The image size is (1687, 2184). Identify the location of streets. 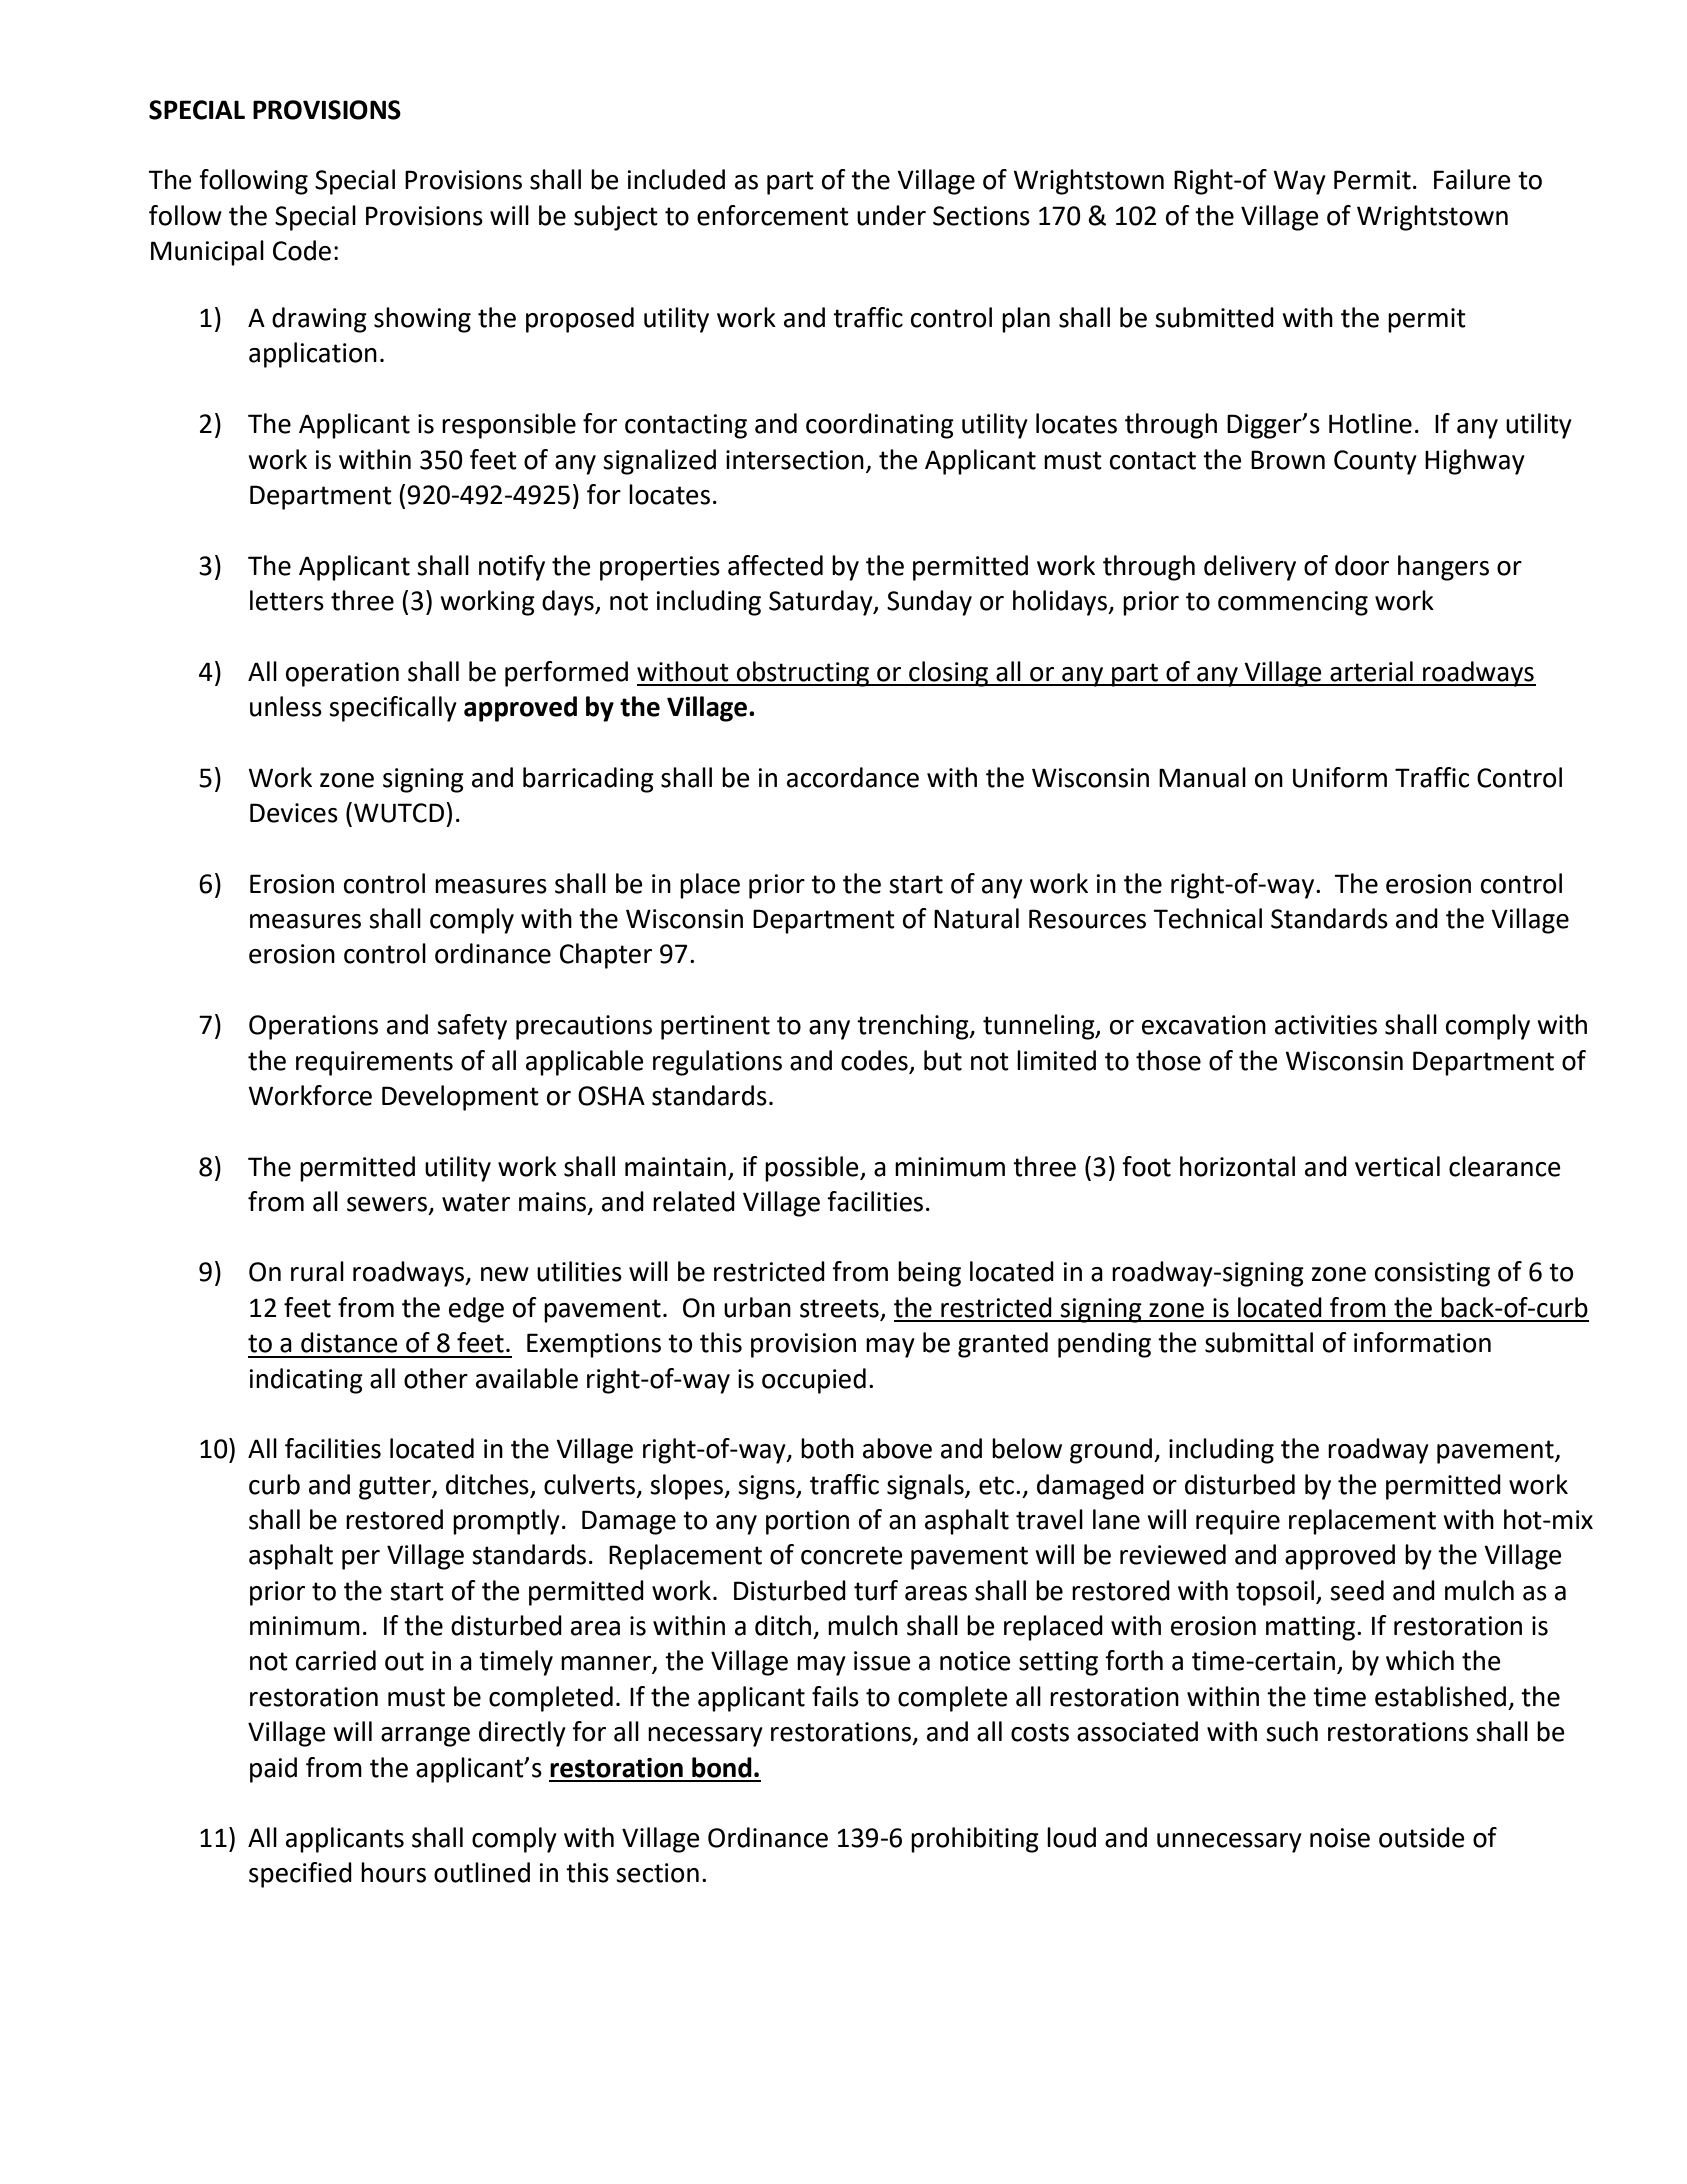
(840, 1309).
